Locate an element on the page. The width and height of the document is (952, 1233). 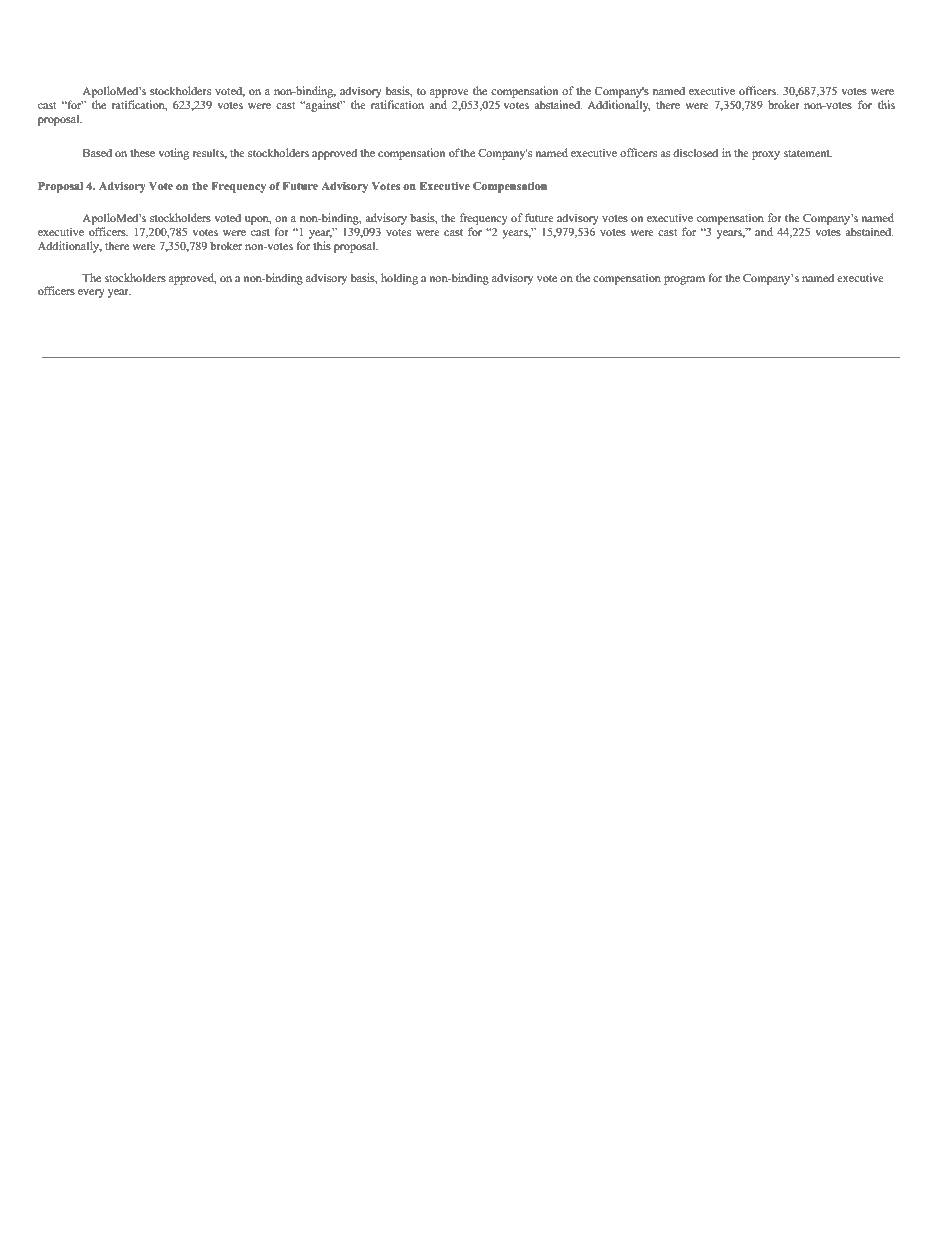
program is located at coordinates (684, 280).
